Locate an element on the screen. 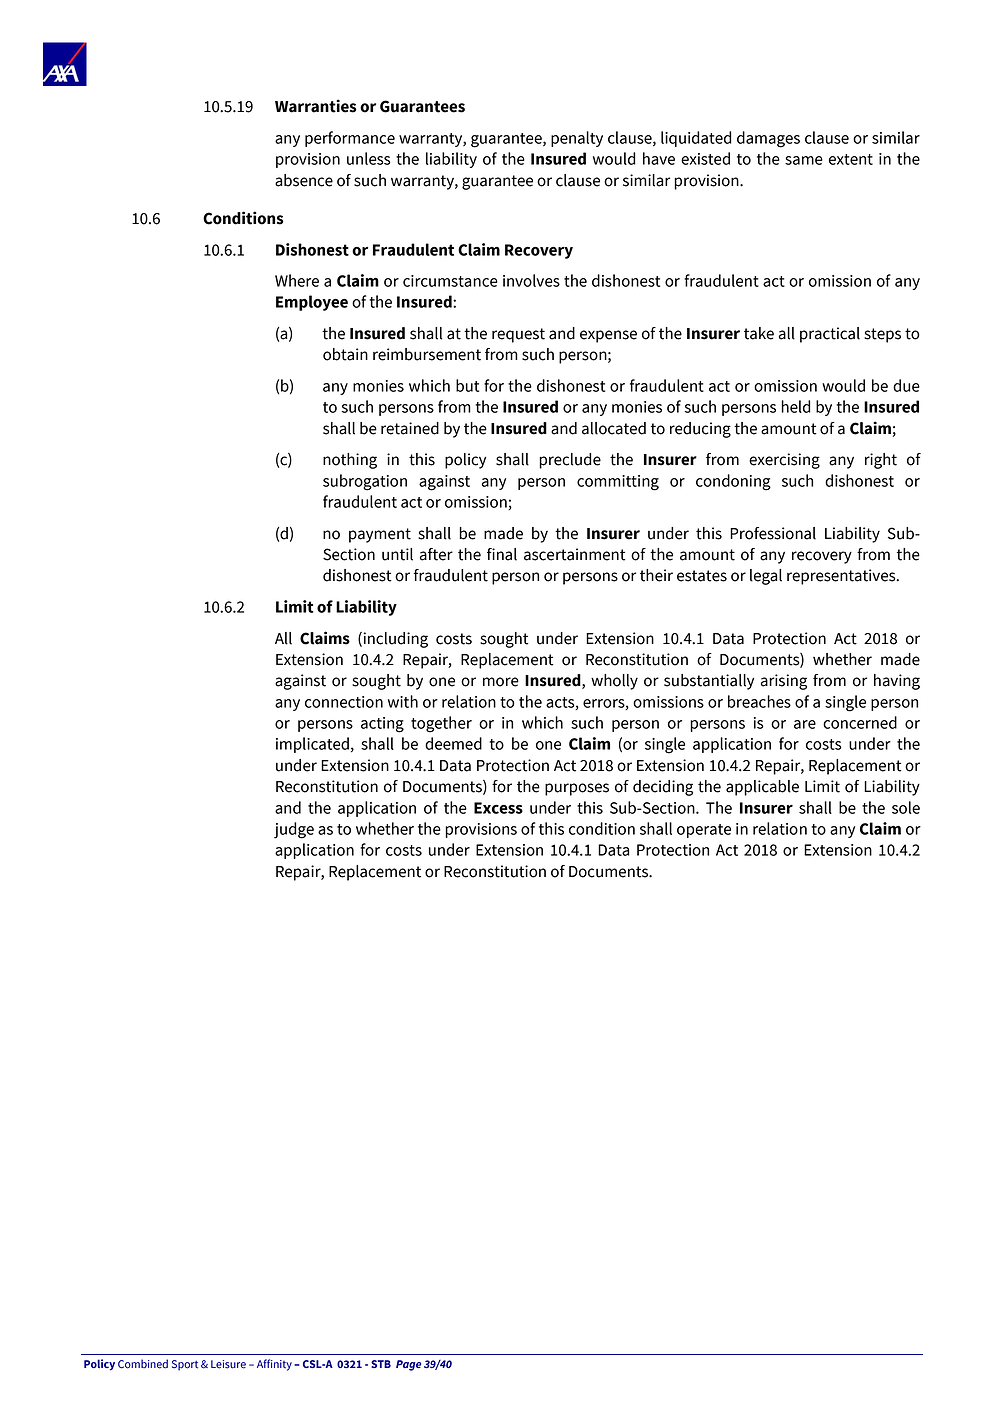 The height and width of the screenshot is (1419, 1004). judge is located at coordinates (294, 830).
